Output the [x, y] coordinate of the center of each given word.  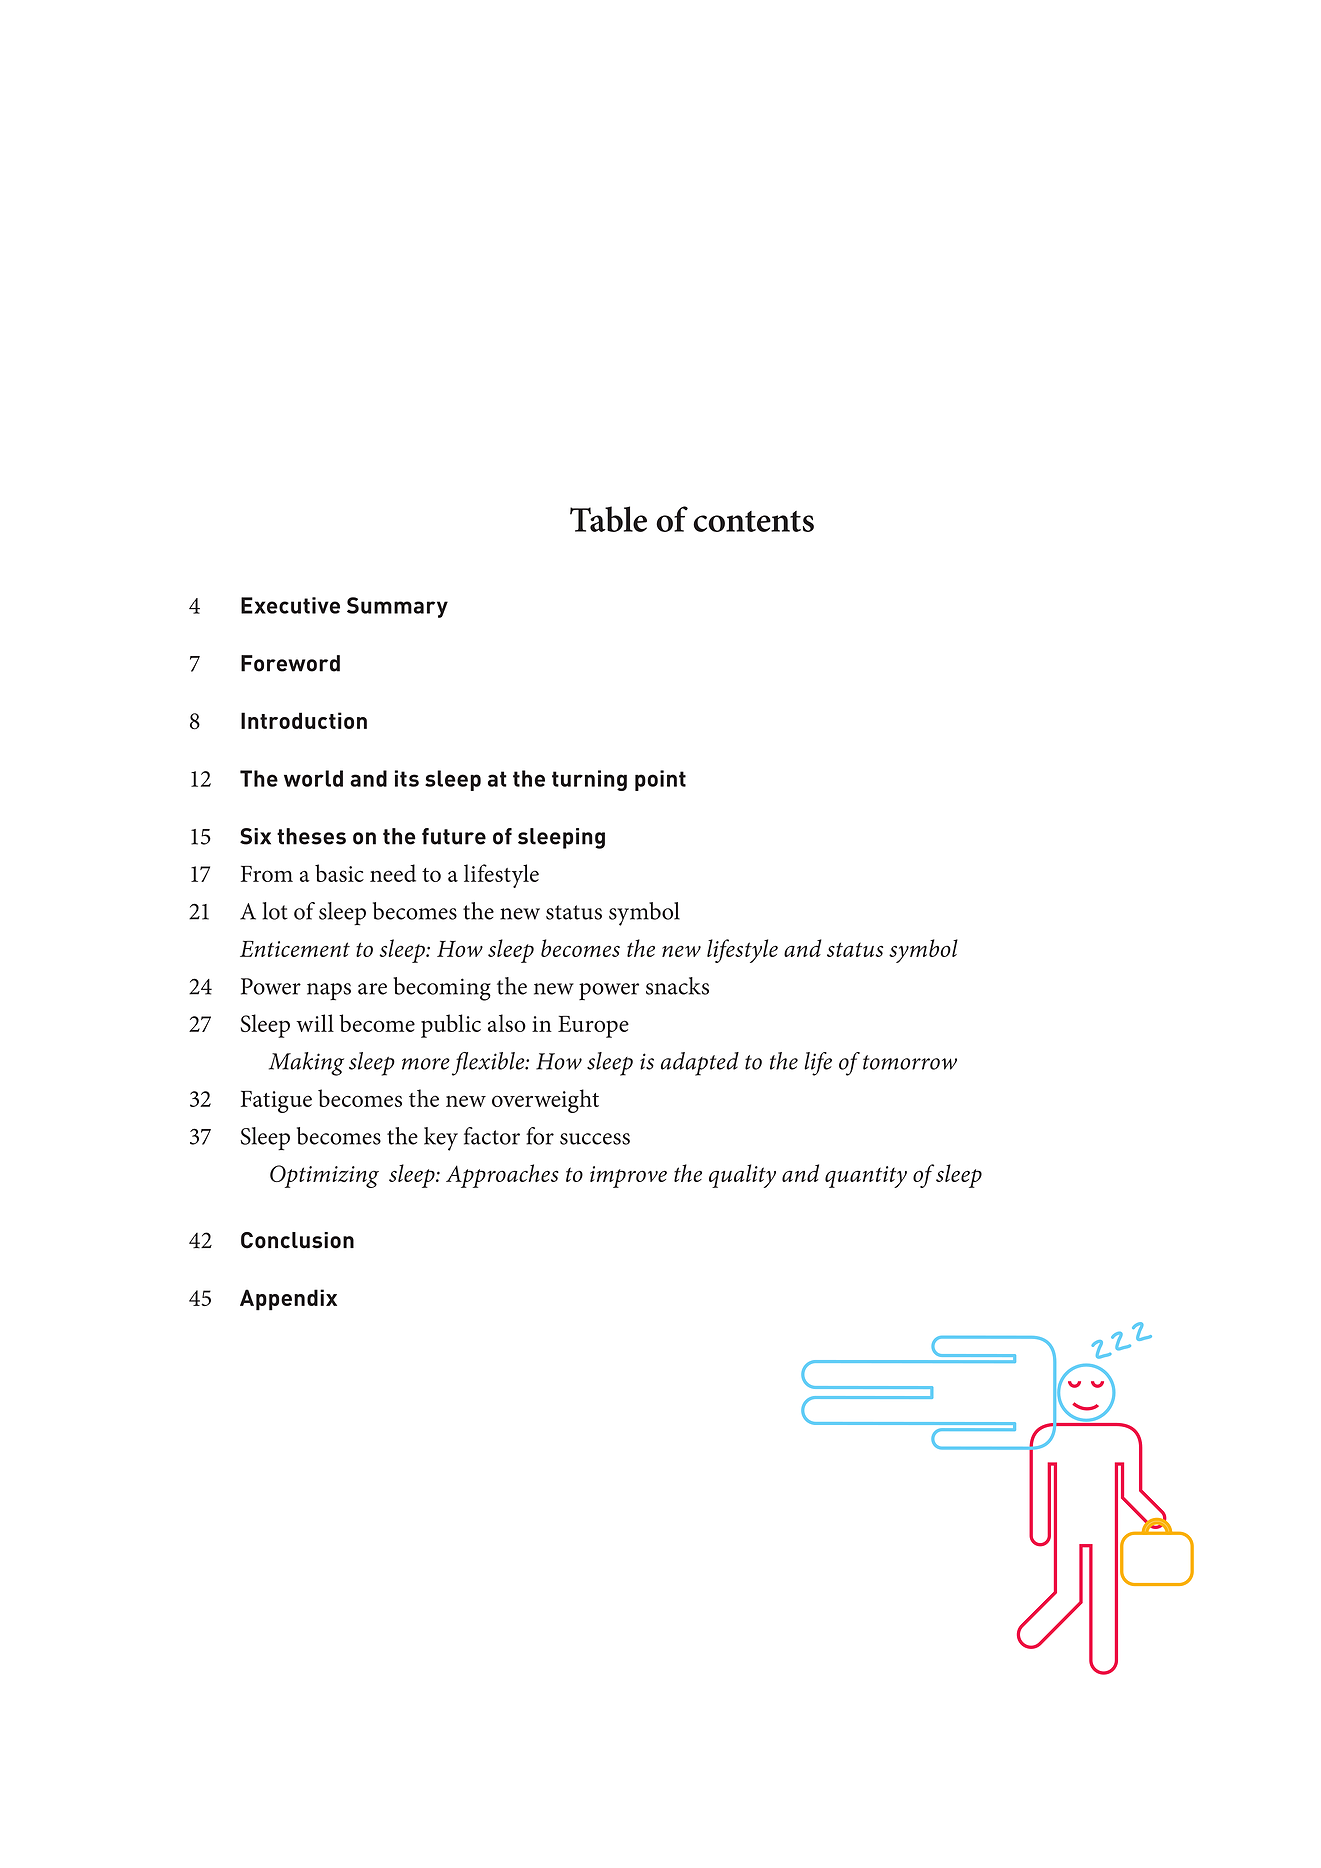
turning [589, 780]
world [313, 778]
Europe [593, 1026]
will [315, 1023]
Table [608, 519]
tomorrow [910, 1062]
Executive [290, 605]
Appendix [288, 1300]
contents [753, 521]
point [660, 780]
